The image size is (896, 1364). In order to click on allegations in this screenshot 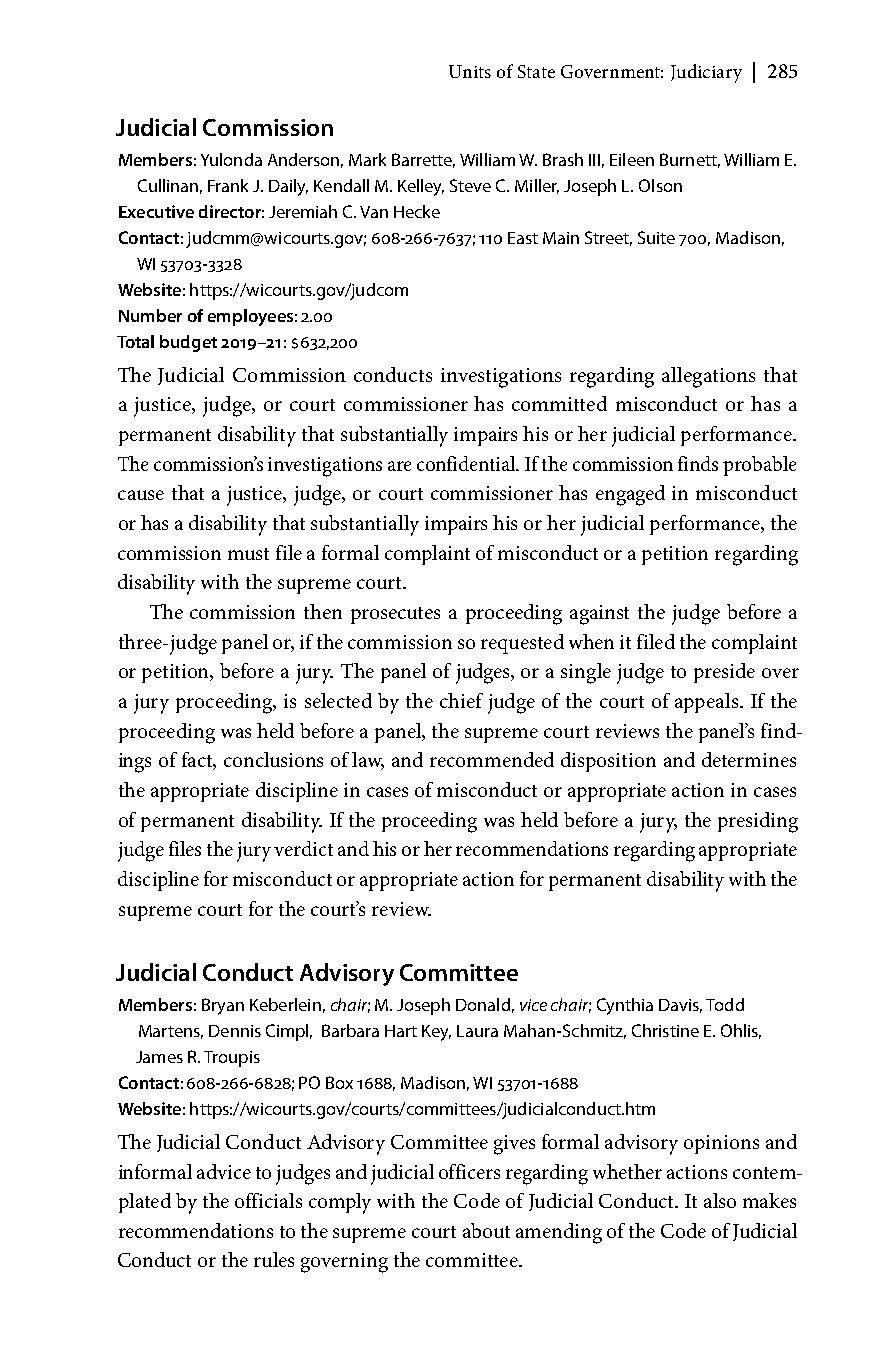, I will do `click(708, 377)`.
